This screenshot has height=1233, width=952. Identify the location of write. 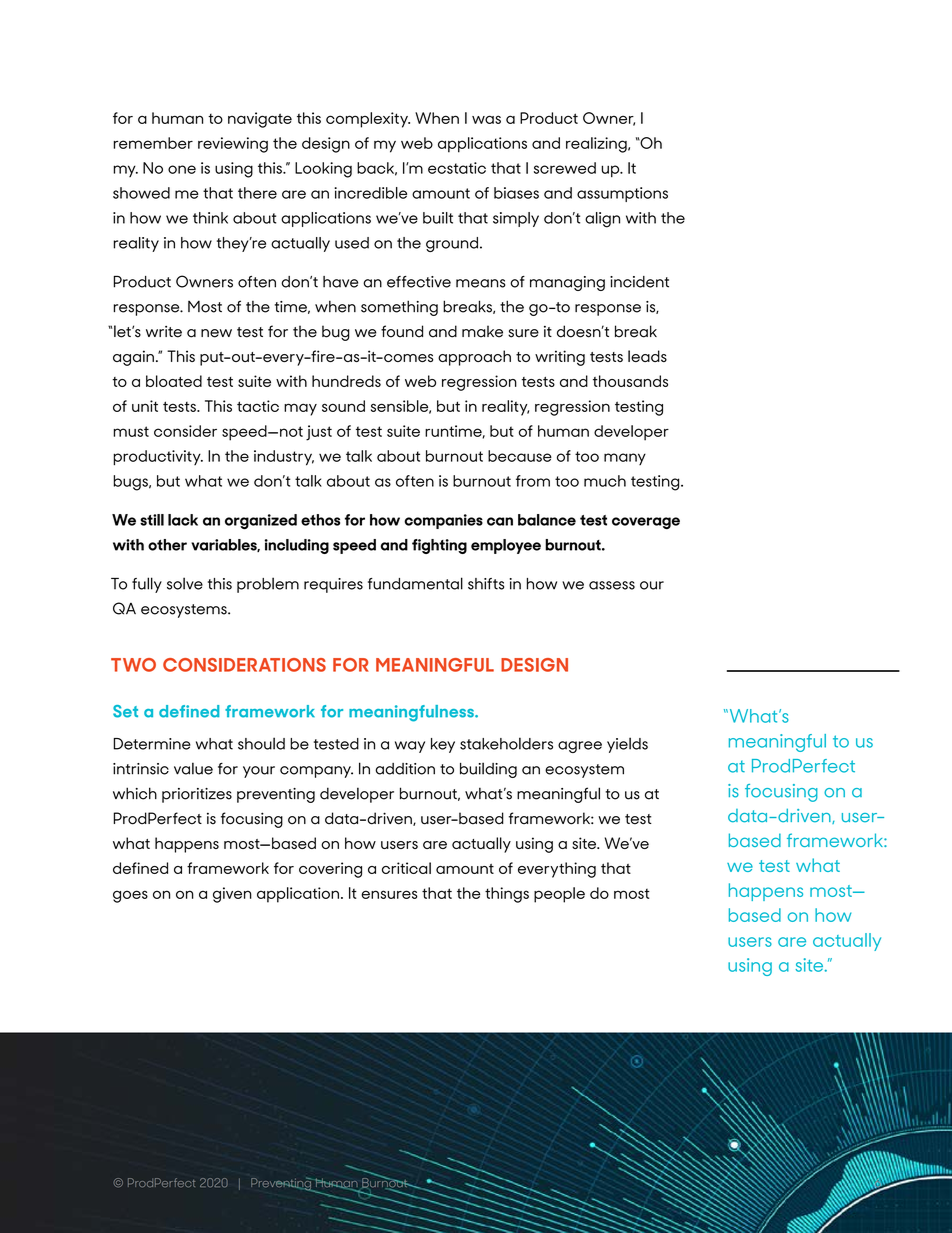
(164, 332).
